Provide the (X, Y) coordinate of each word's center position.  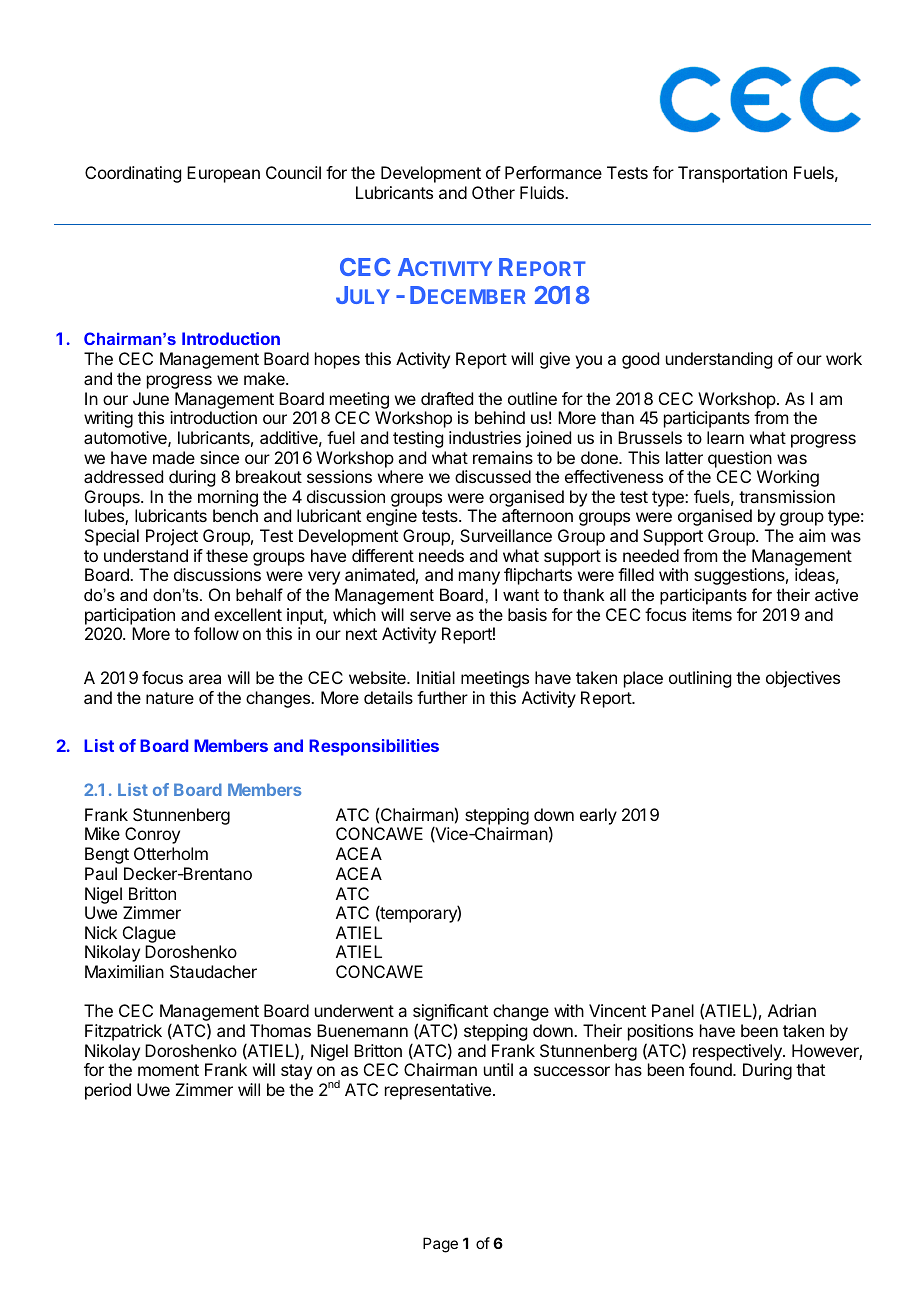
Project (172, 537)
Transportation (732, 174)
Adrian (792, 1010)
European (223, 174)
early (598, 816)
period (108, 1091)
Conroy (152, 835)
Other (493, 192)
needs (441, 555)
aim (812, 535)
